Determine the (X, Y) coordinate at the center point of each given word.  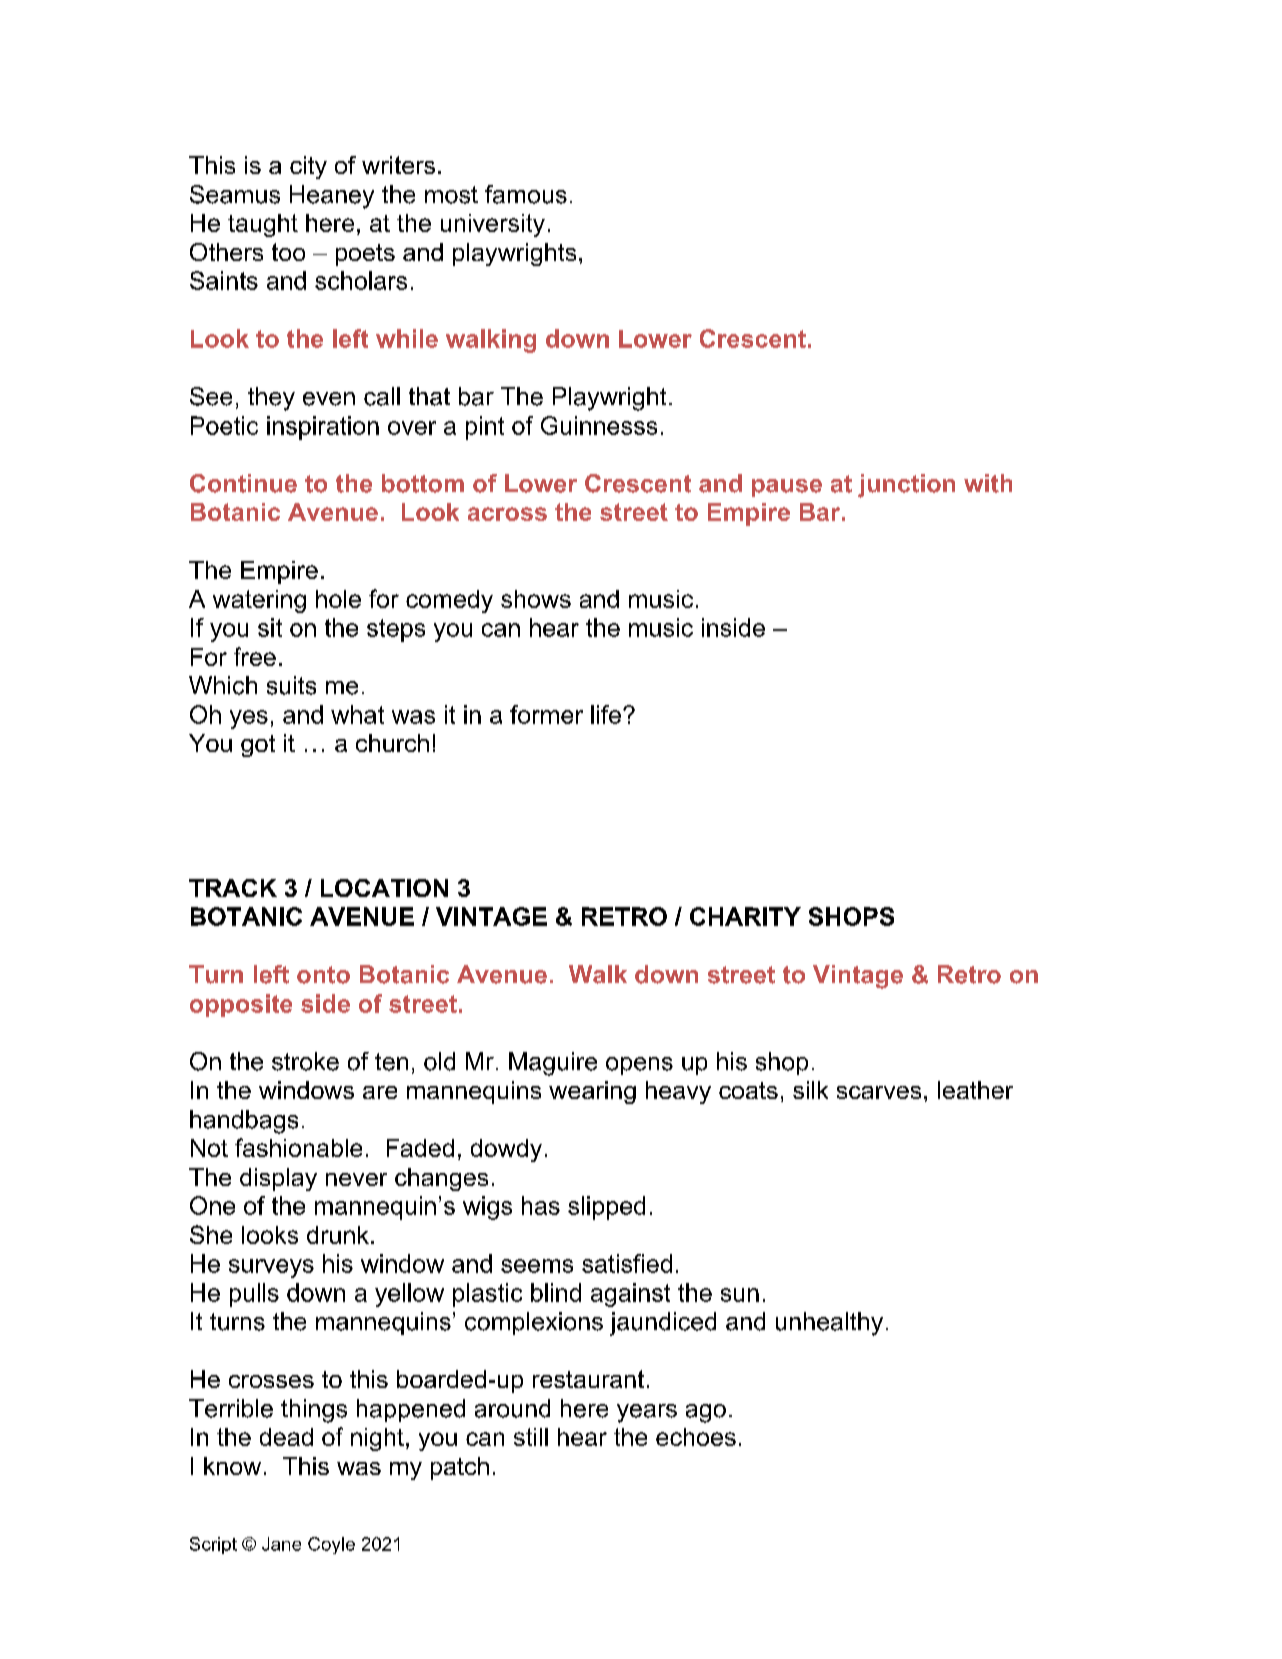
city (308, 167)
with (988, 483)
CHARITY (745, 916)
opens (639, 1066)
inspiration (323, 428)
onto (323, 975)
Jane (281, 1544)
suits (291, 685)
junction (906, 486)
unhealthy (829, 1324)
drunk (338, 1235)
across (507, 514)
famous (526, 194)
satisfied (627, 1263)
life (606, 714)
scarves (879, 1092)
